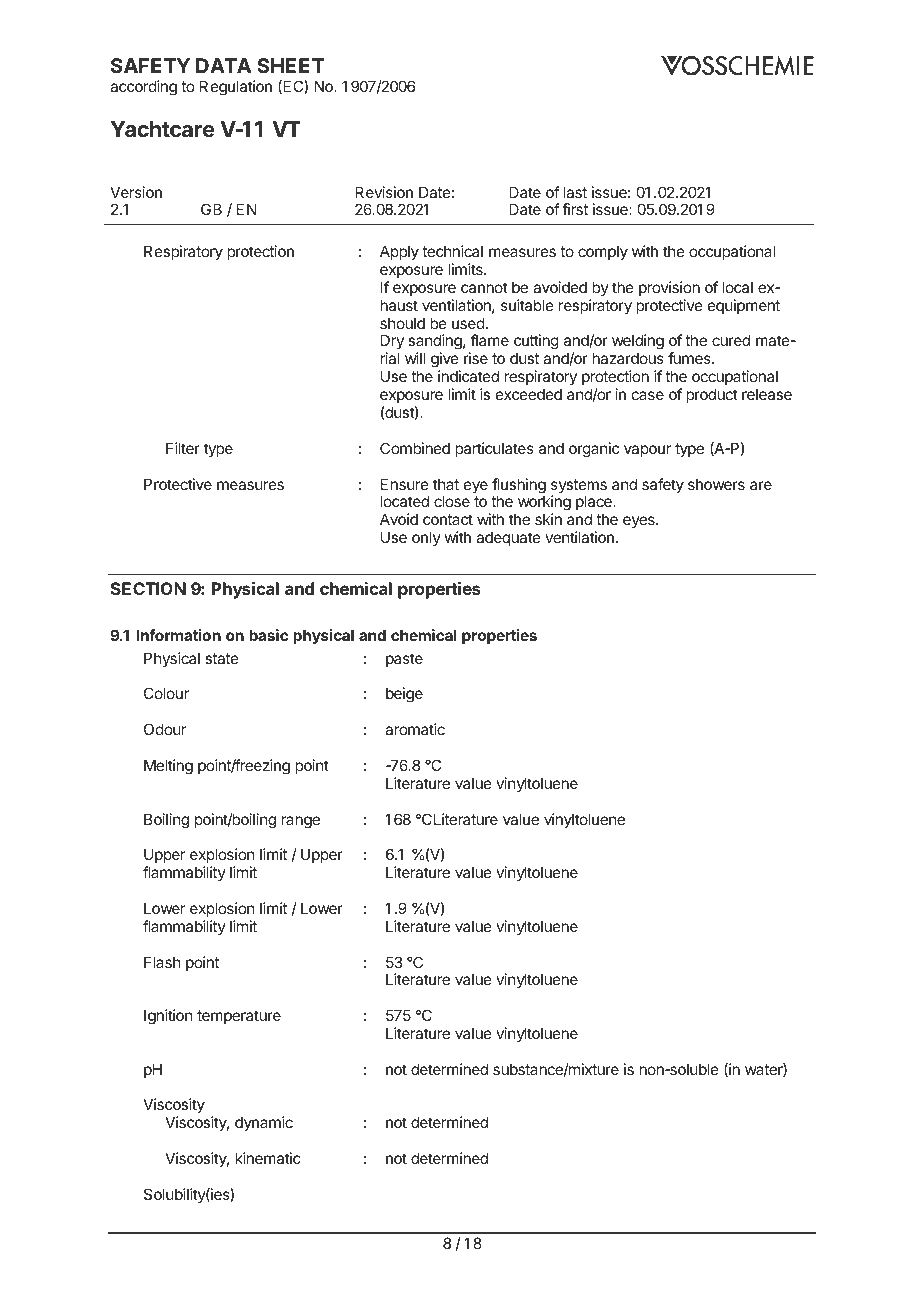 This document has width=924, height=1308. What do you see at coordinates (236, 88) in the document?
I see `Regulation` at bounding box center [236, 88].
